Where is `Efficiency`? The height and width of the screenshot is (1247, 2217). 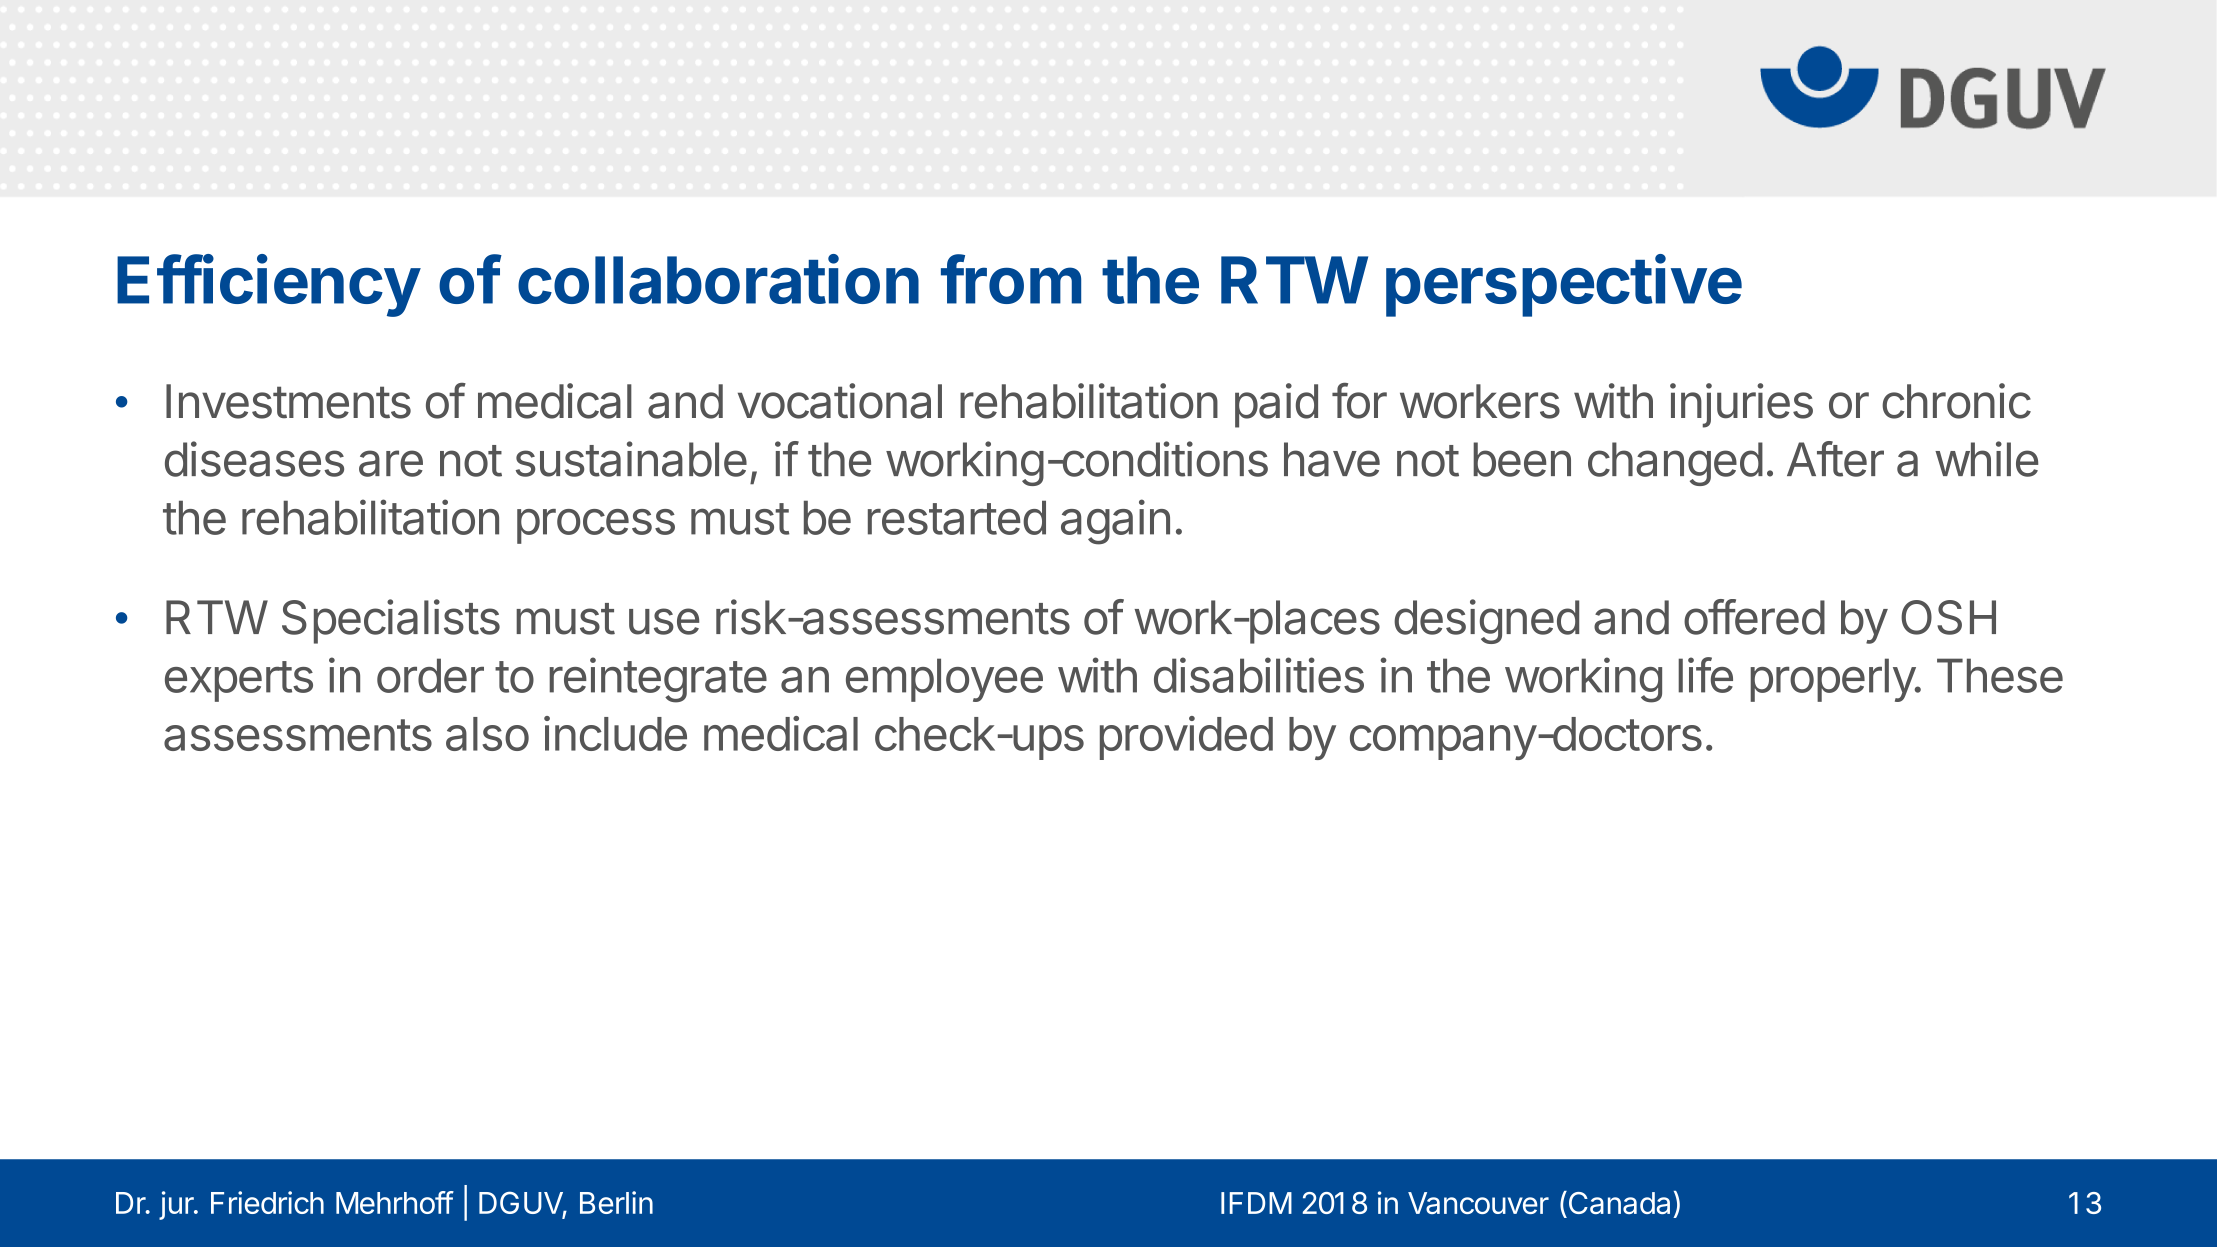
Efficiency is located at coordinates (268, 285).
